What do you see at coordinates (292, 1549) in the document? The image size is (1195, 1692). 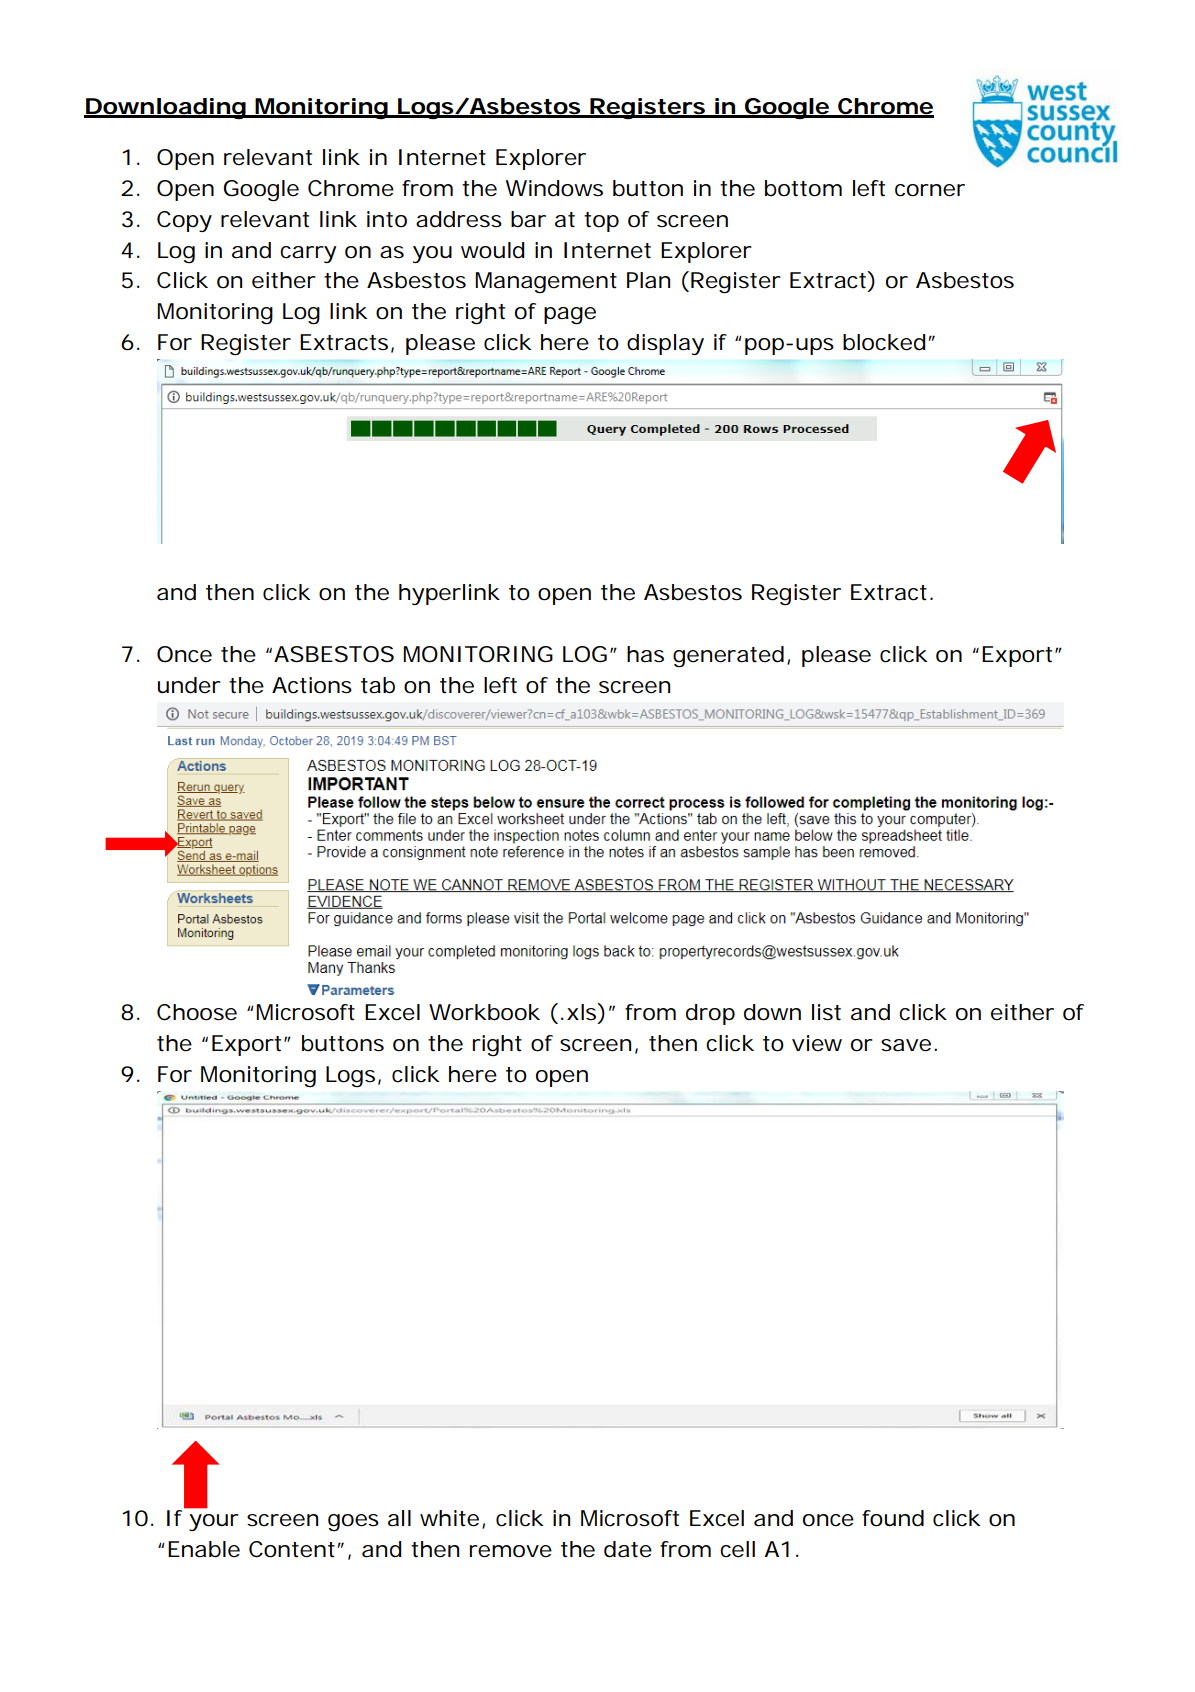 I see `Content` at bounding box center [292, 1549].
